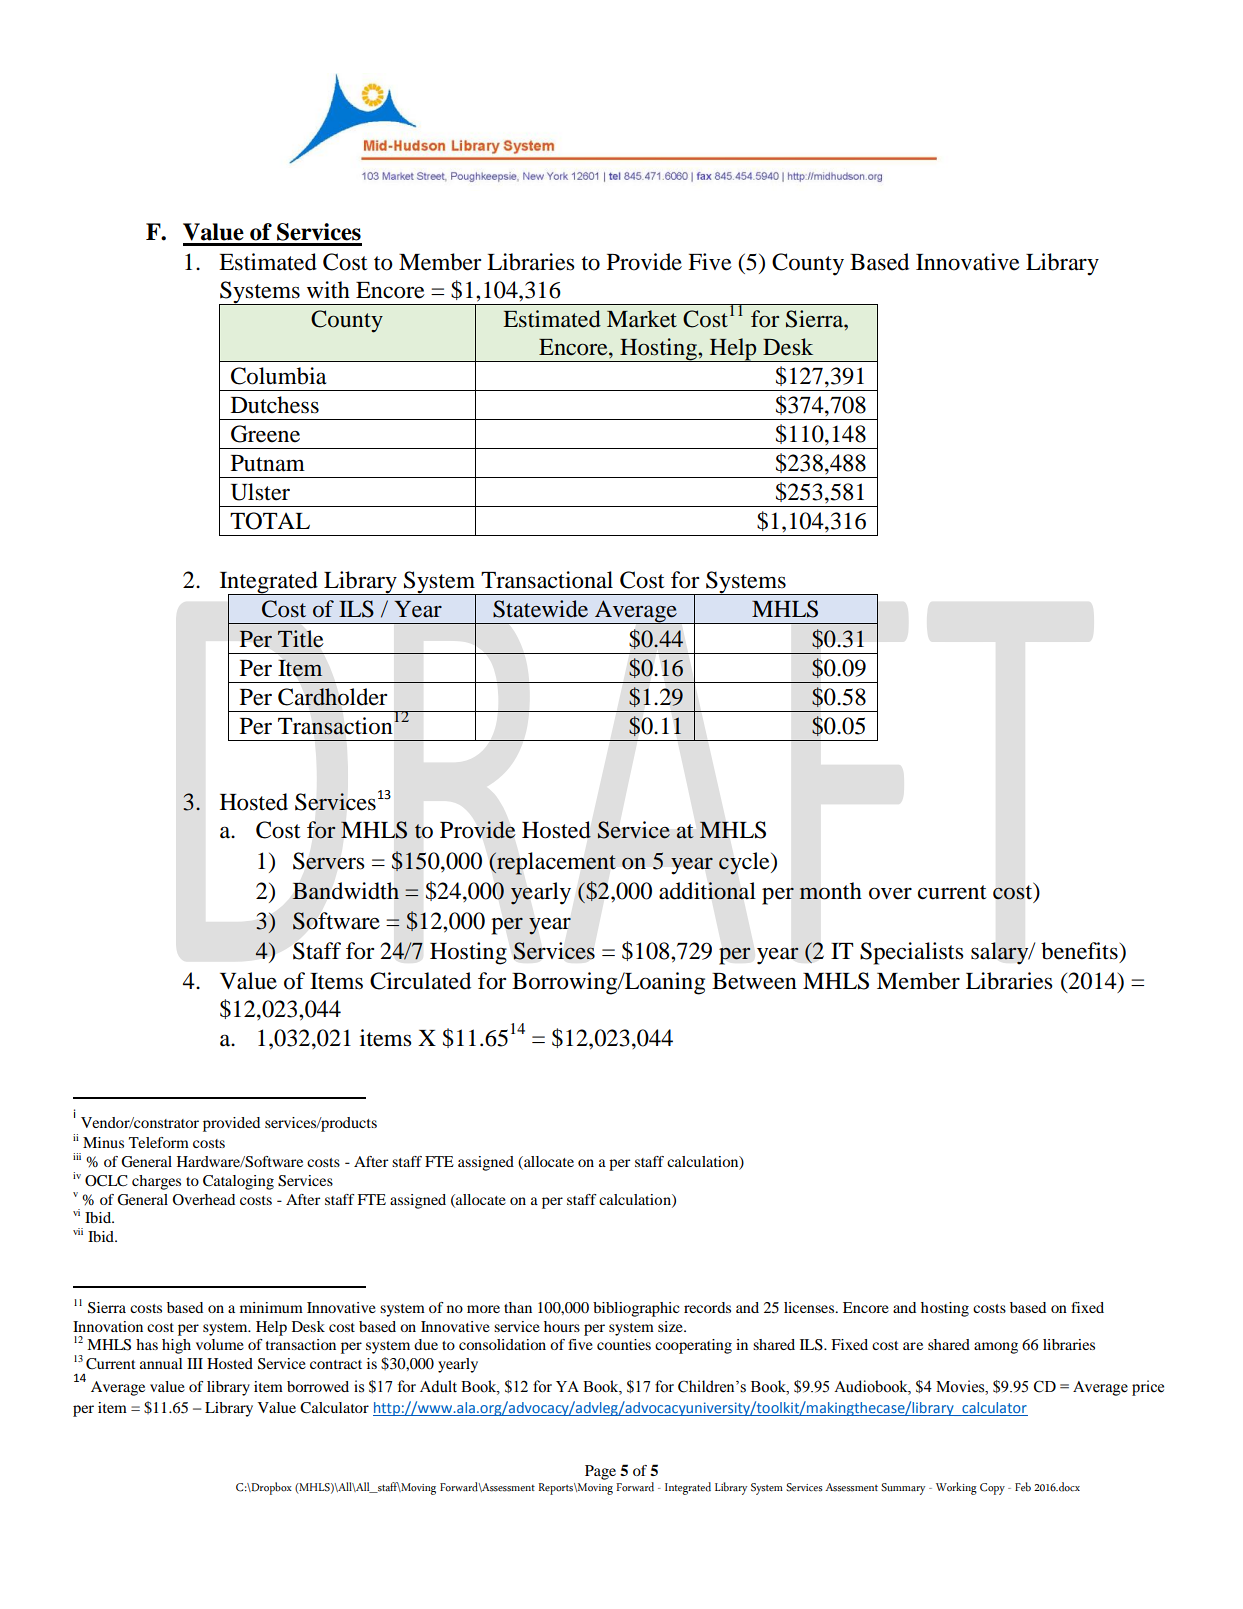 This screenshot has width=1243, height=1609. Describe the element at coordinates (318, 1386) in the screenshot. I see `borrowed` at that location.
